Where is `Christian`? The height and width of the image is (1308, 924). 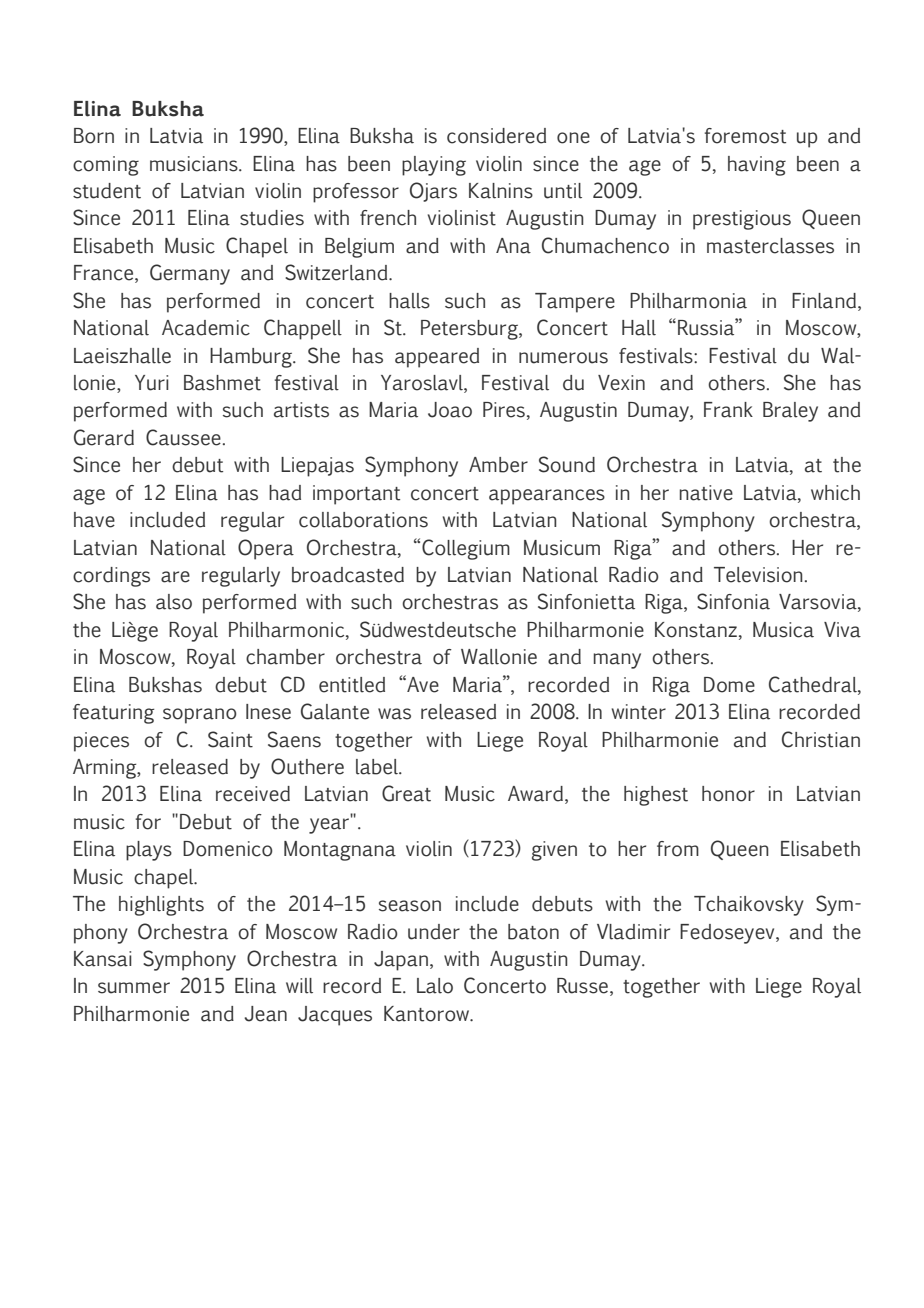
Christian is located at coordinates (821, 739).
